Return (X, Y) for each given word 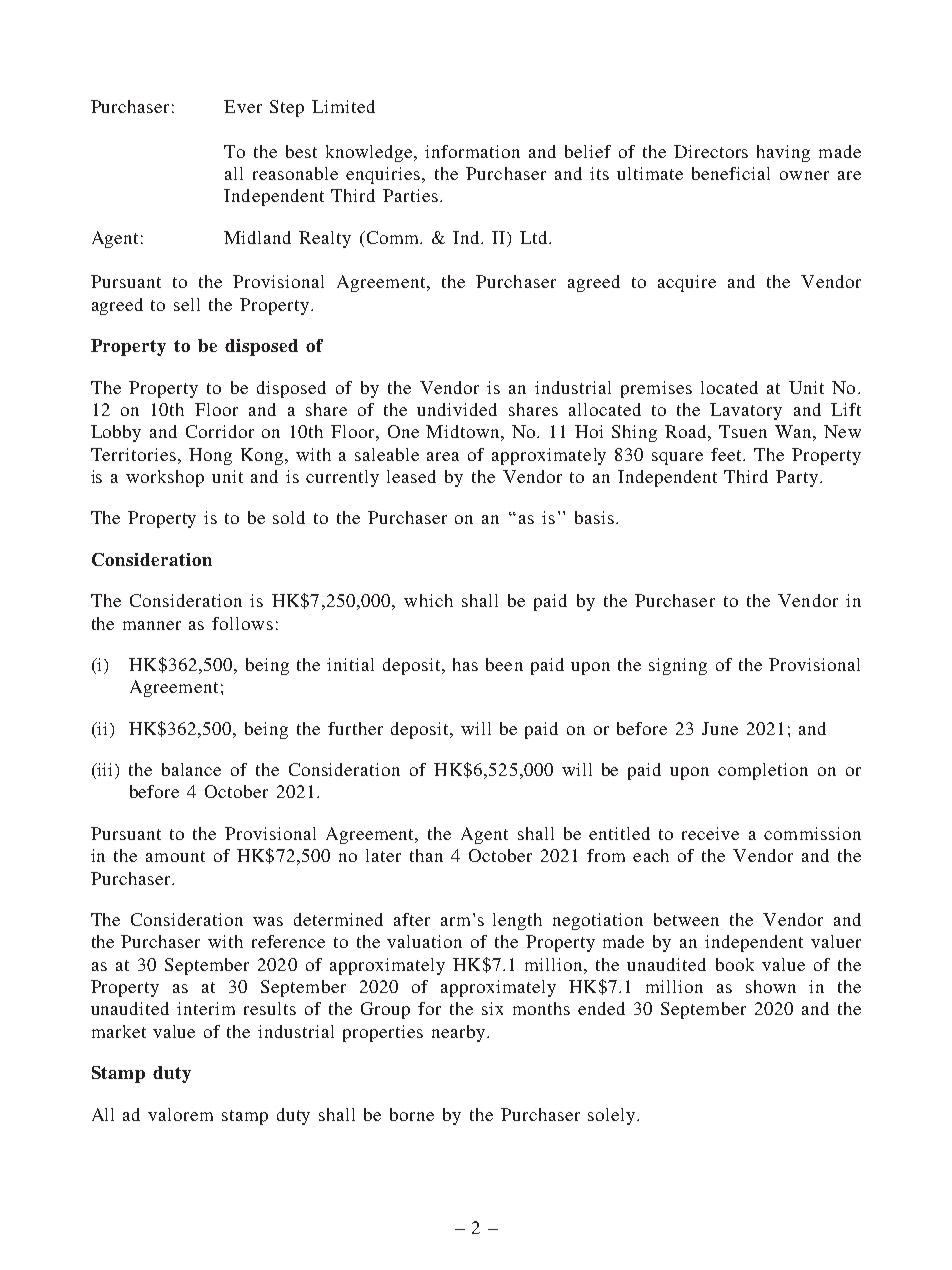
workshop (165, 478)
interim (206, 1008)
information (472, 151)
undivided (457, 409)
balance (191, 769)
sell (187, 304)
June (720, 728)
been (504, 664)
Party (798, 478)
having (783, 153)
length (517, 921)
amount (175, 856)
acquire (687, 283)
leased (411, 476)
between (686, 919)
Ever (243, 106)
